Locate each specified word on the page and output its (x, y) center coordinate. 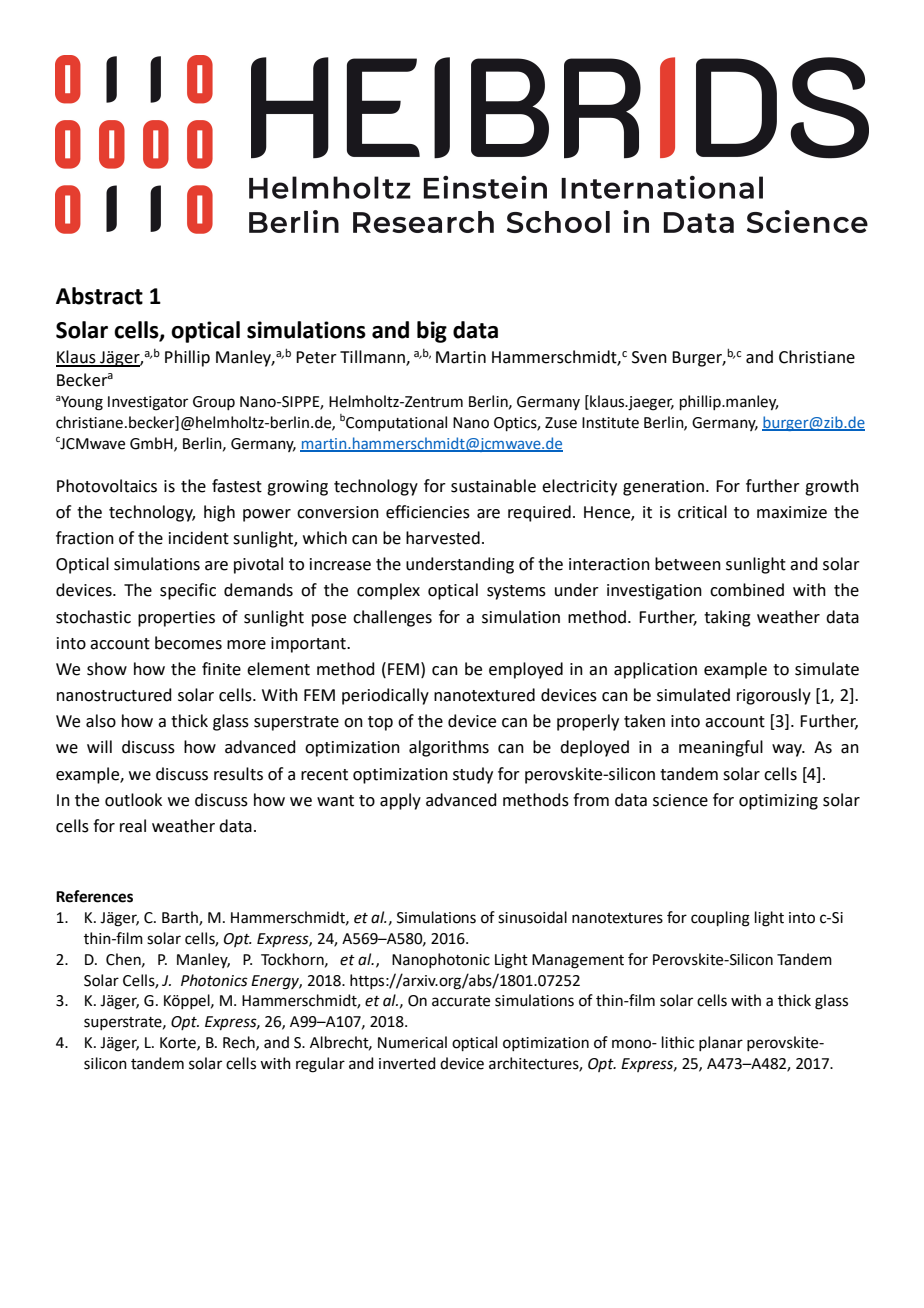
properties (176, 619)
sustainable (493, 486)
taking (727, 618)
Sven (649, 357)
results (238, 774)
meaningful (721, 748)
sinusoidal (532, 917)
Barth (181, 918)
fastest (237, 486)
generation (663, 488)
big (432, 332)
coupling (720, 919)
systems (516, 592)
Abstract (99, 296)
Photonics (214, 980)
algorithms (449, 748)
